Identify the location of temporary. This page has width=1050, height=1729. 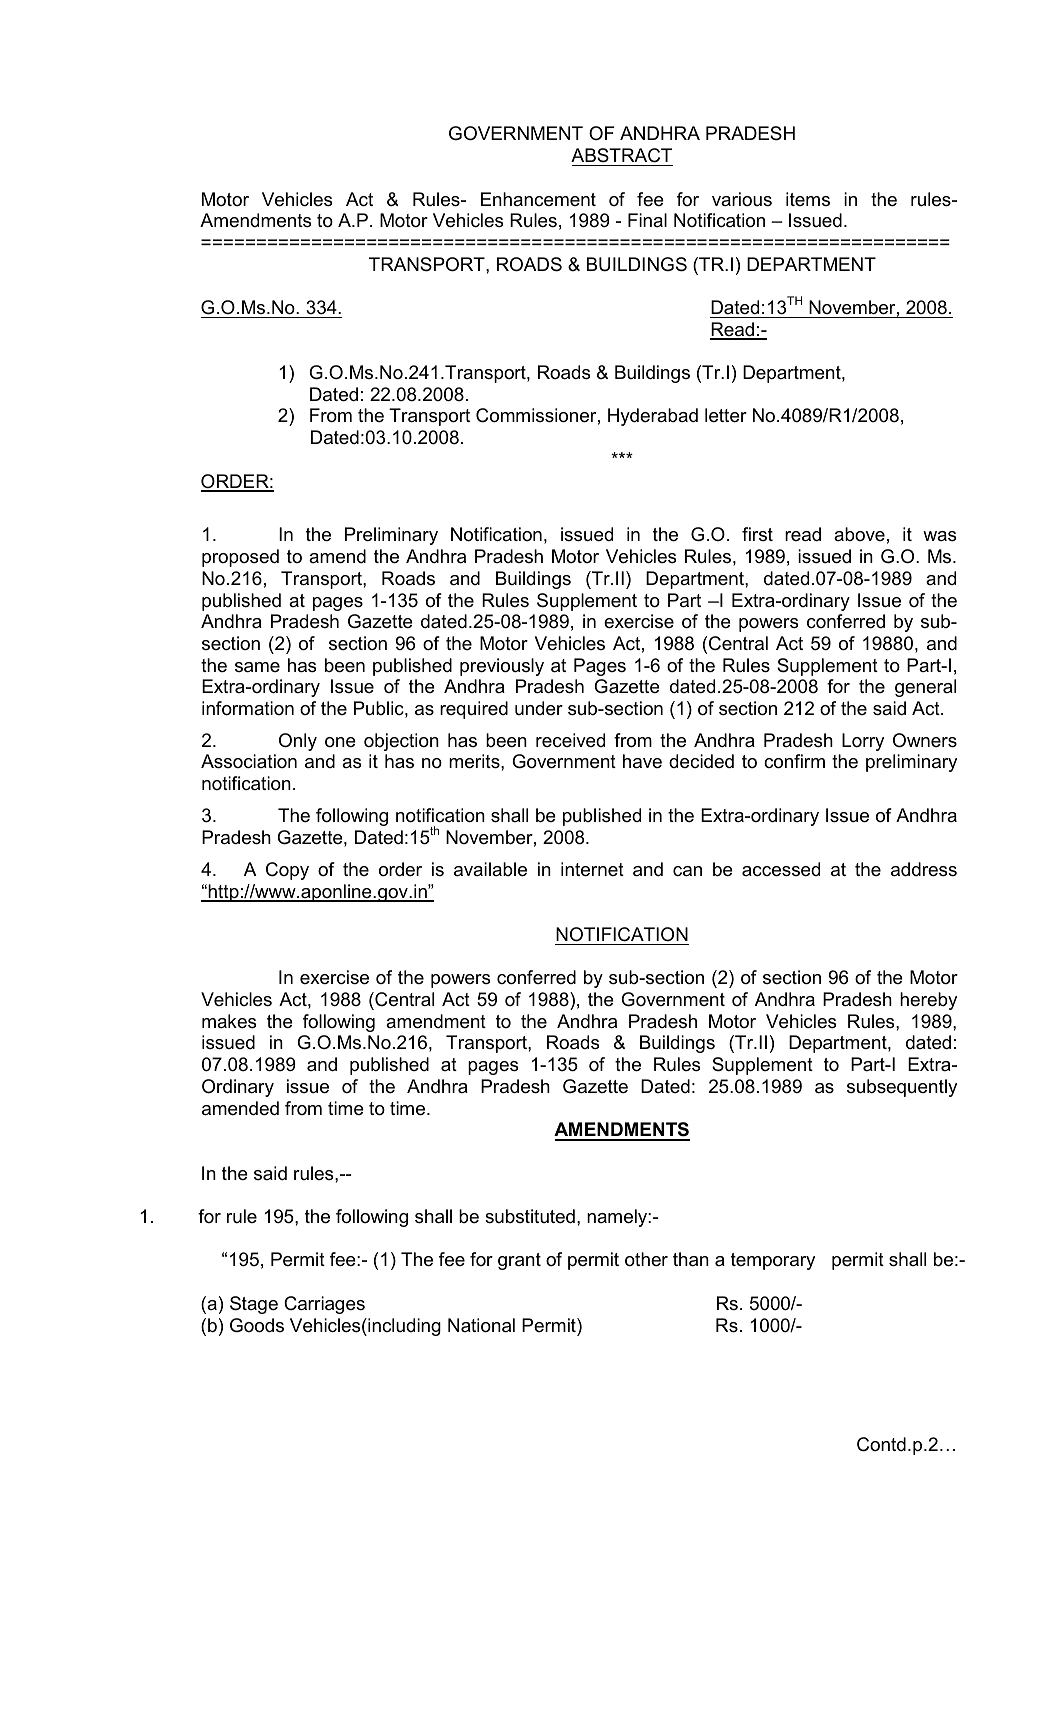
(773, 1261).
